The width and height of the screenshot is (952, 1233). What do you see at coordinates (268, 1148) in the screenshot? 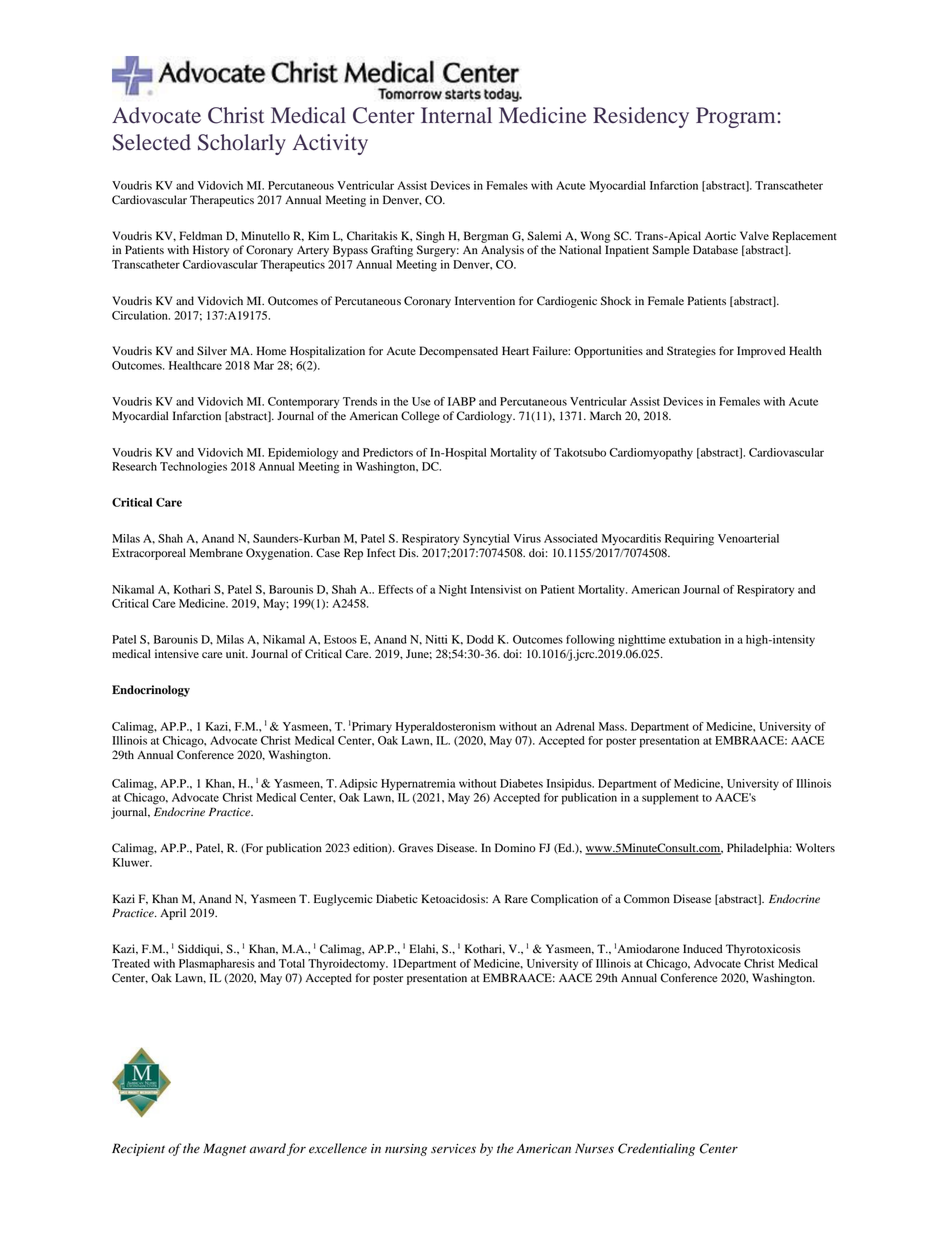
I see `award` at bounding box center [268, 1148].
